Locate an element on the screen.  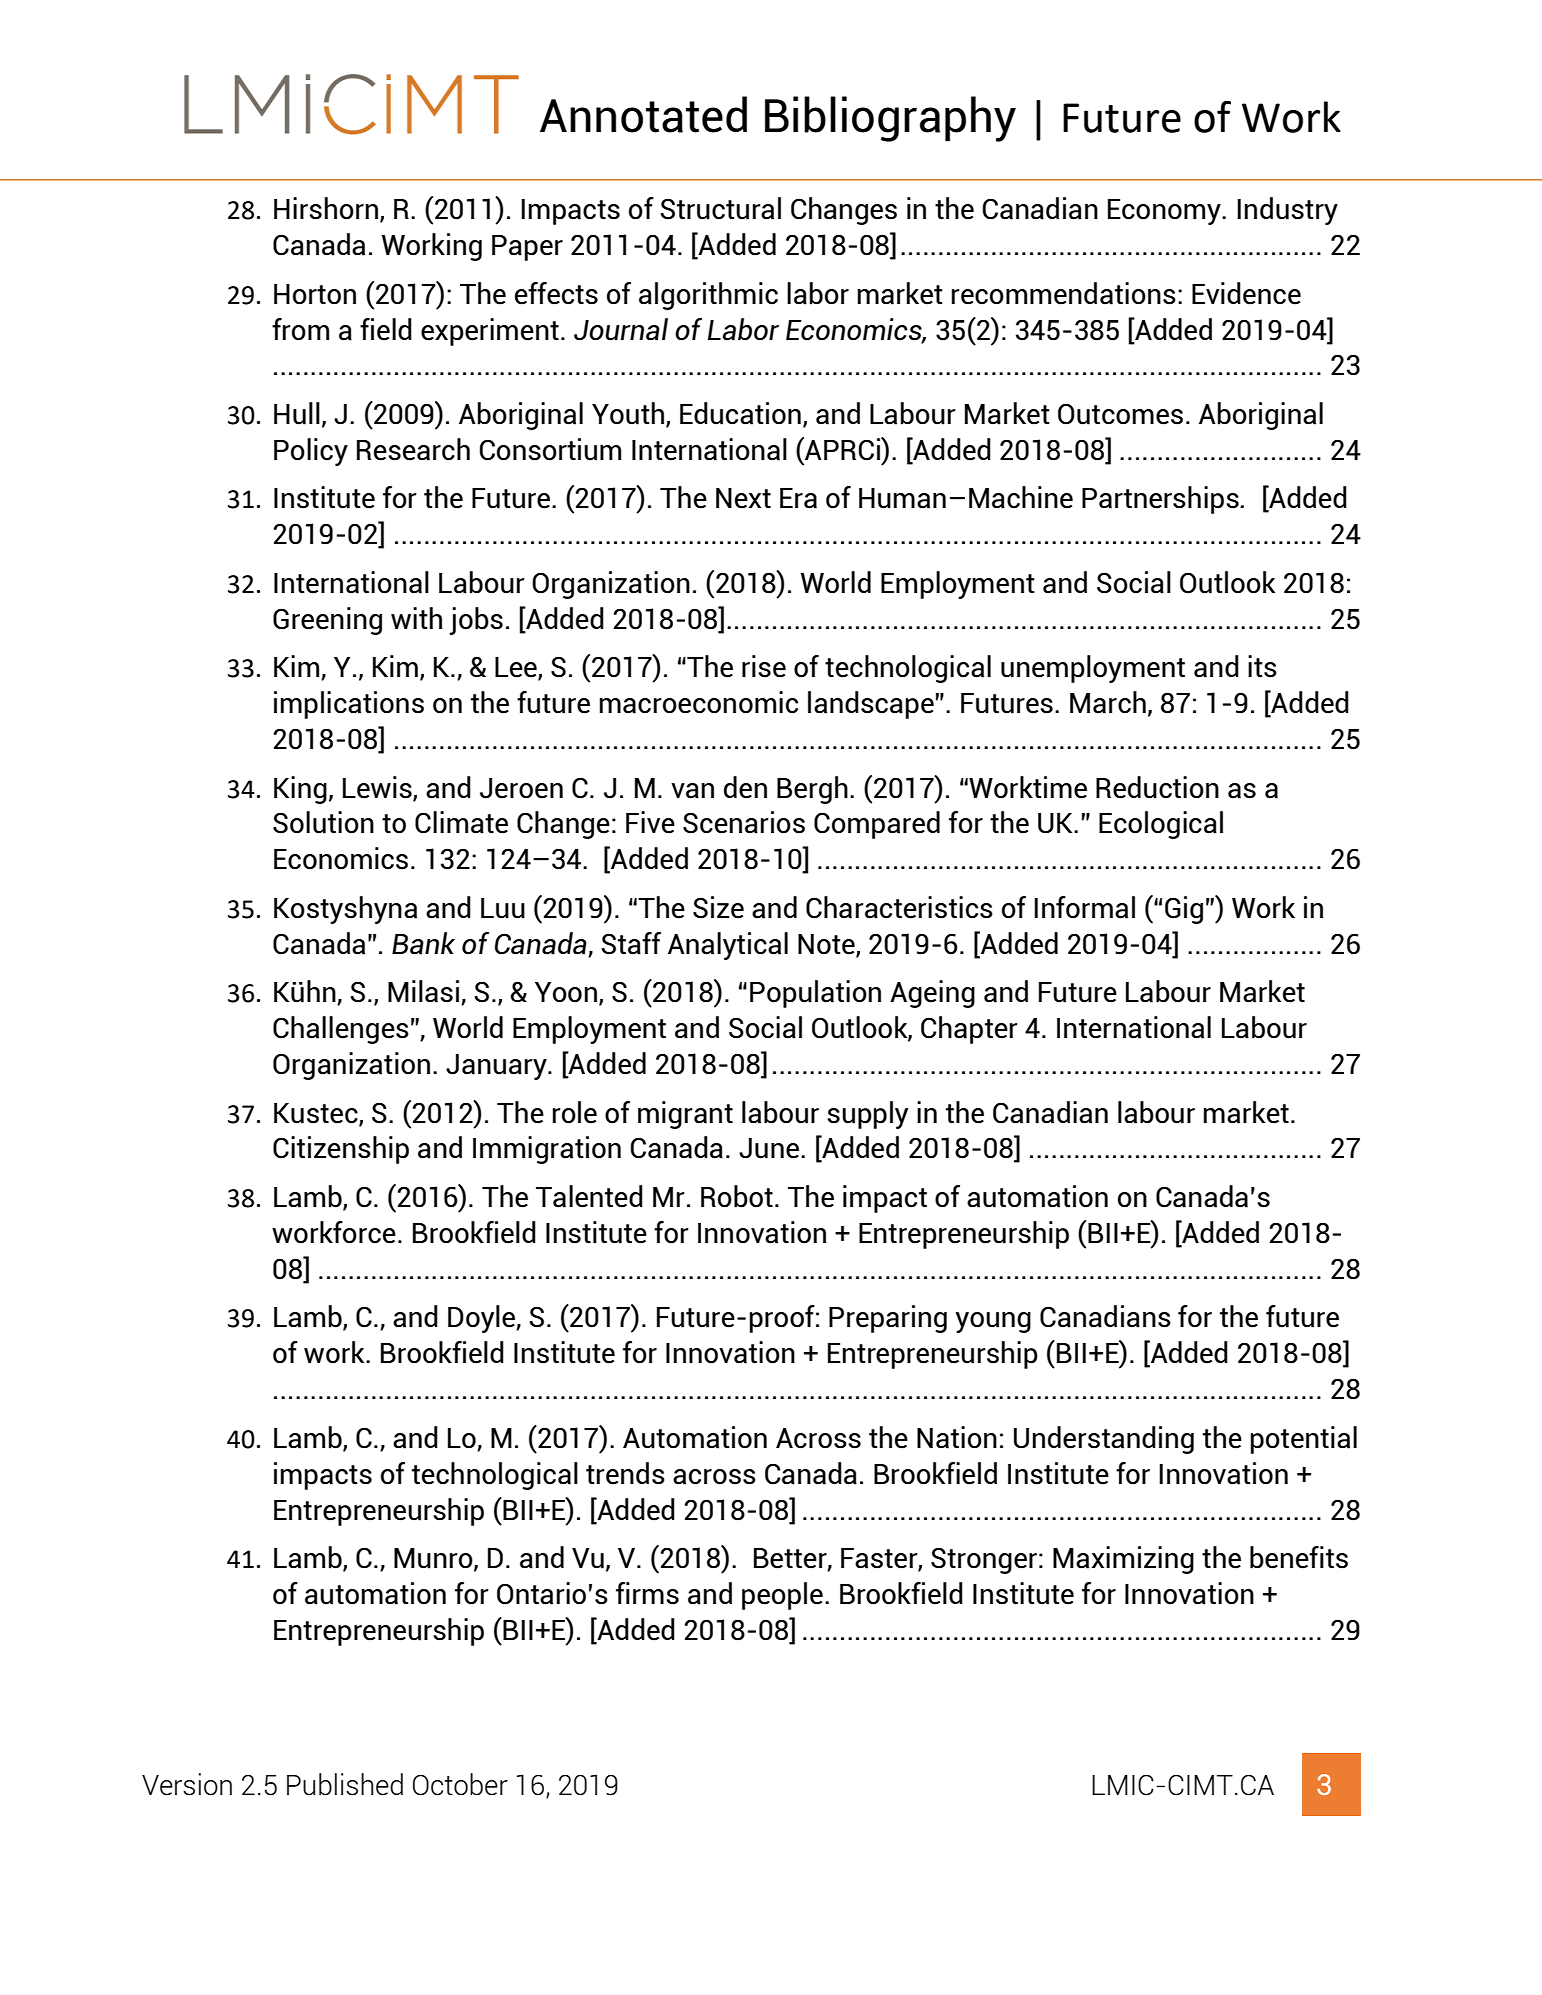
Maximizing is located at coordinates (1123, 1560).
